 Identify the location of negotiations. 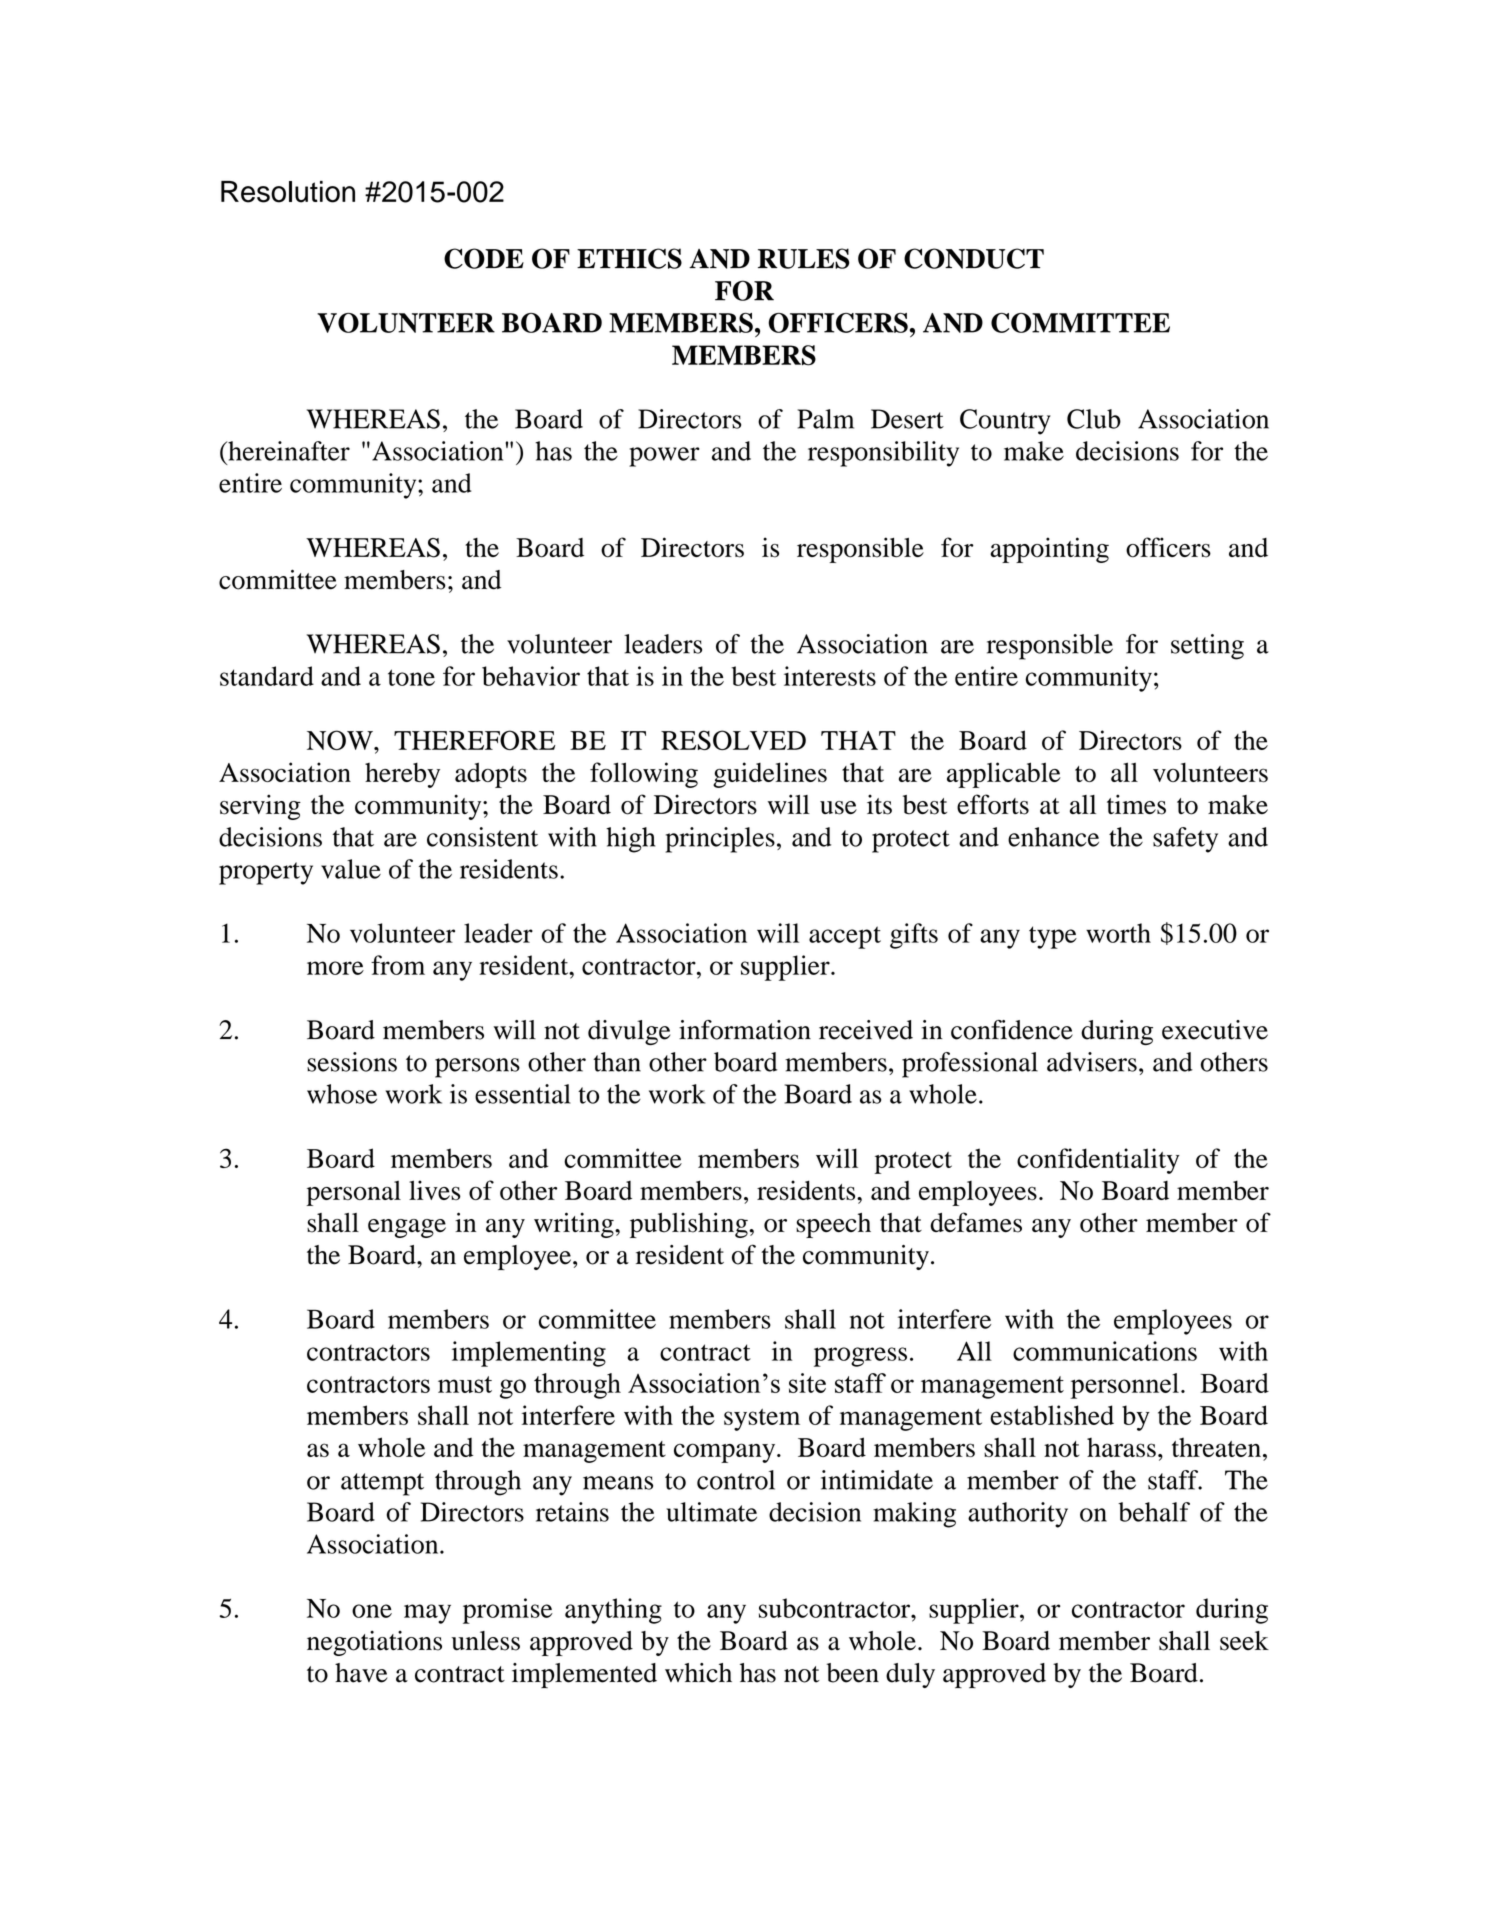
(374, 1643).
